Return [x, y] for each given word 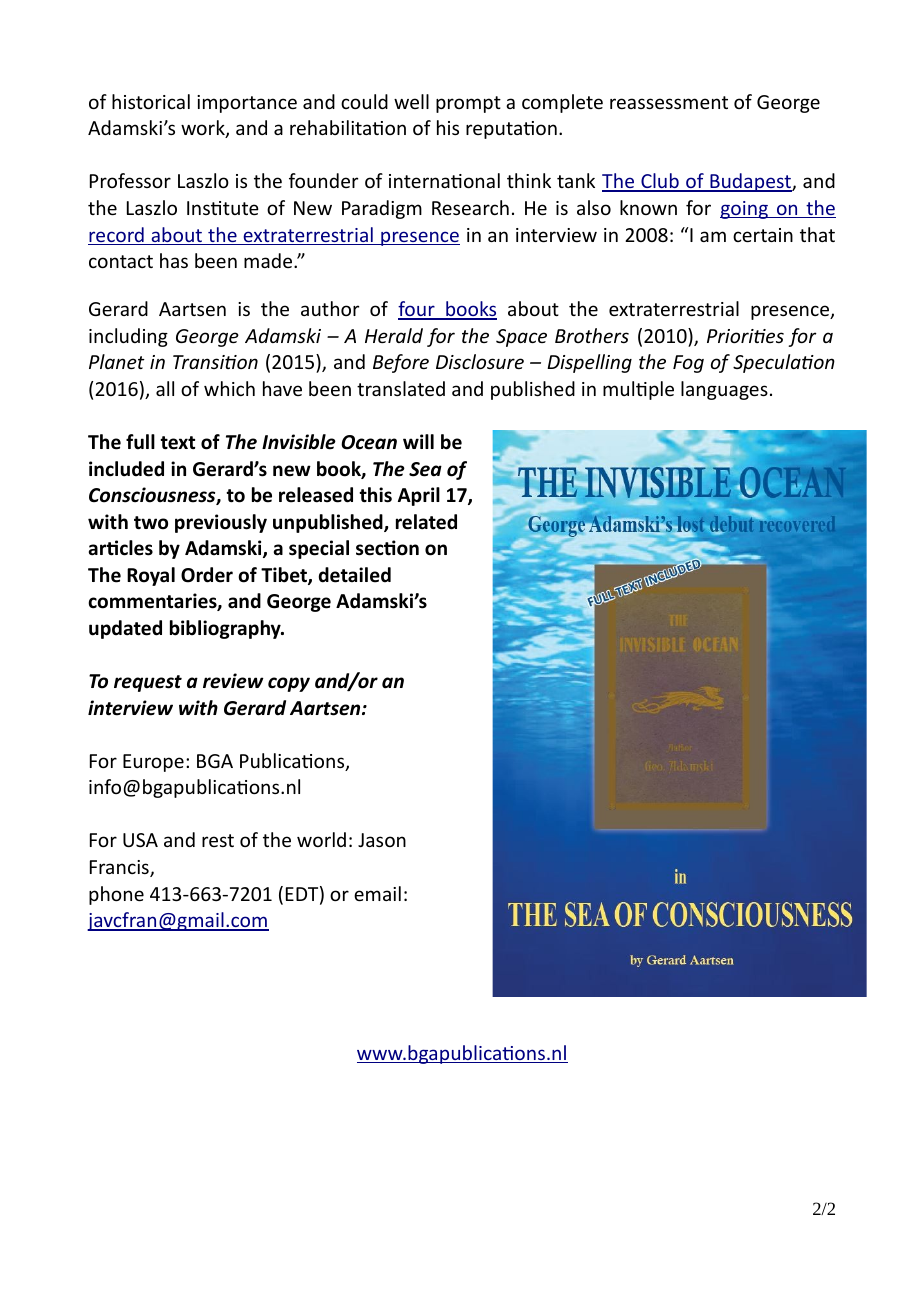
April [419, 496]
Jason [382, 840]
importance [247, 104]
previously [221, 523]
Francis [120, 868]
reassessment [669, 102]
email [377, 893]
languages [724, 390]
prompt [468, 104]
